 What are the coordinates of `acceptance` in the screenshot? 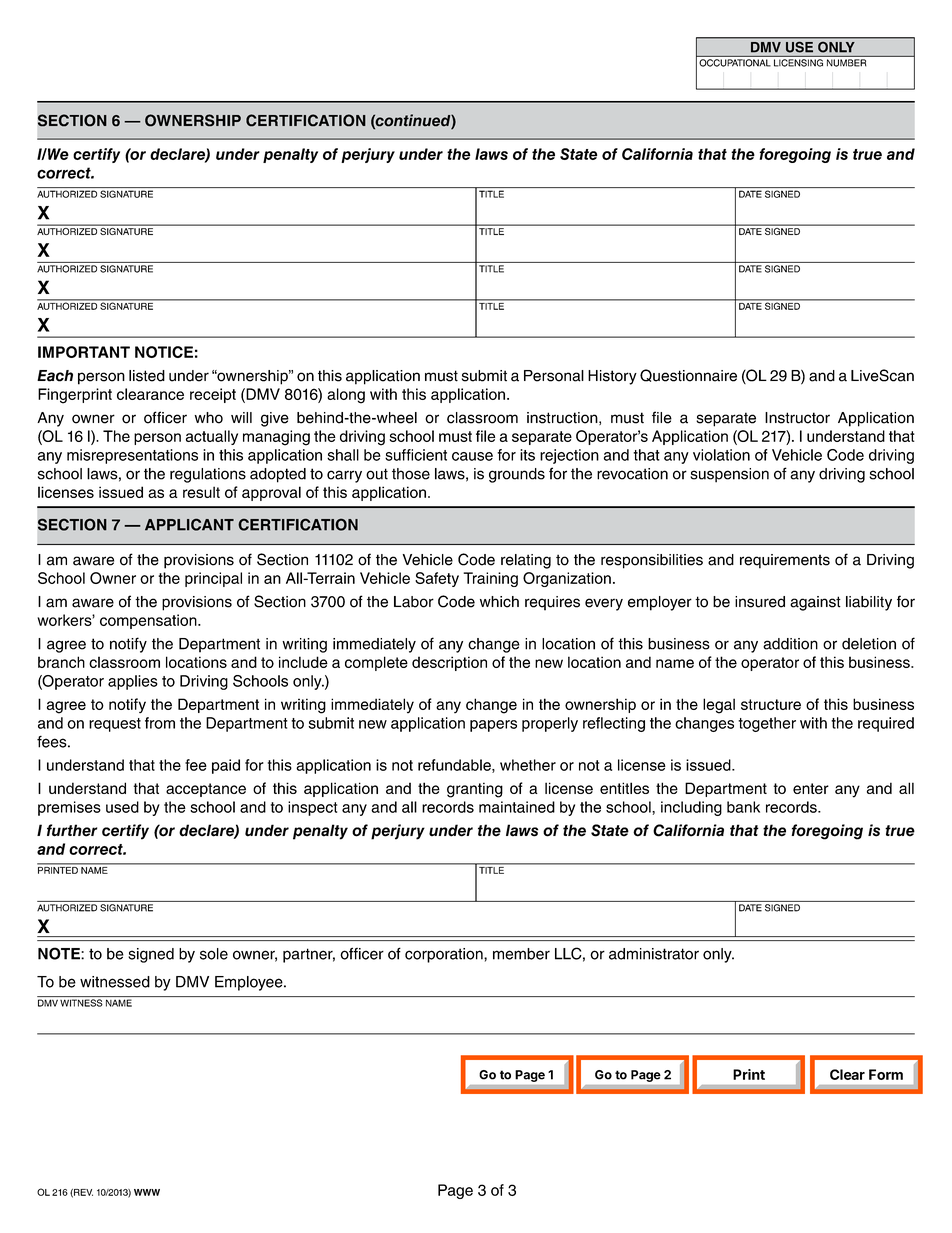 It's located at (206, 790).
